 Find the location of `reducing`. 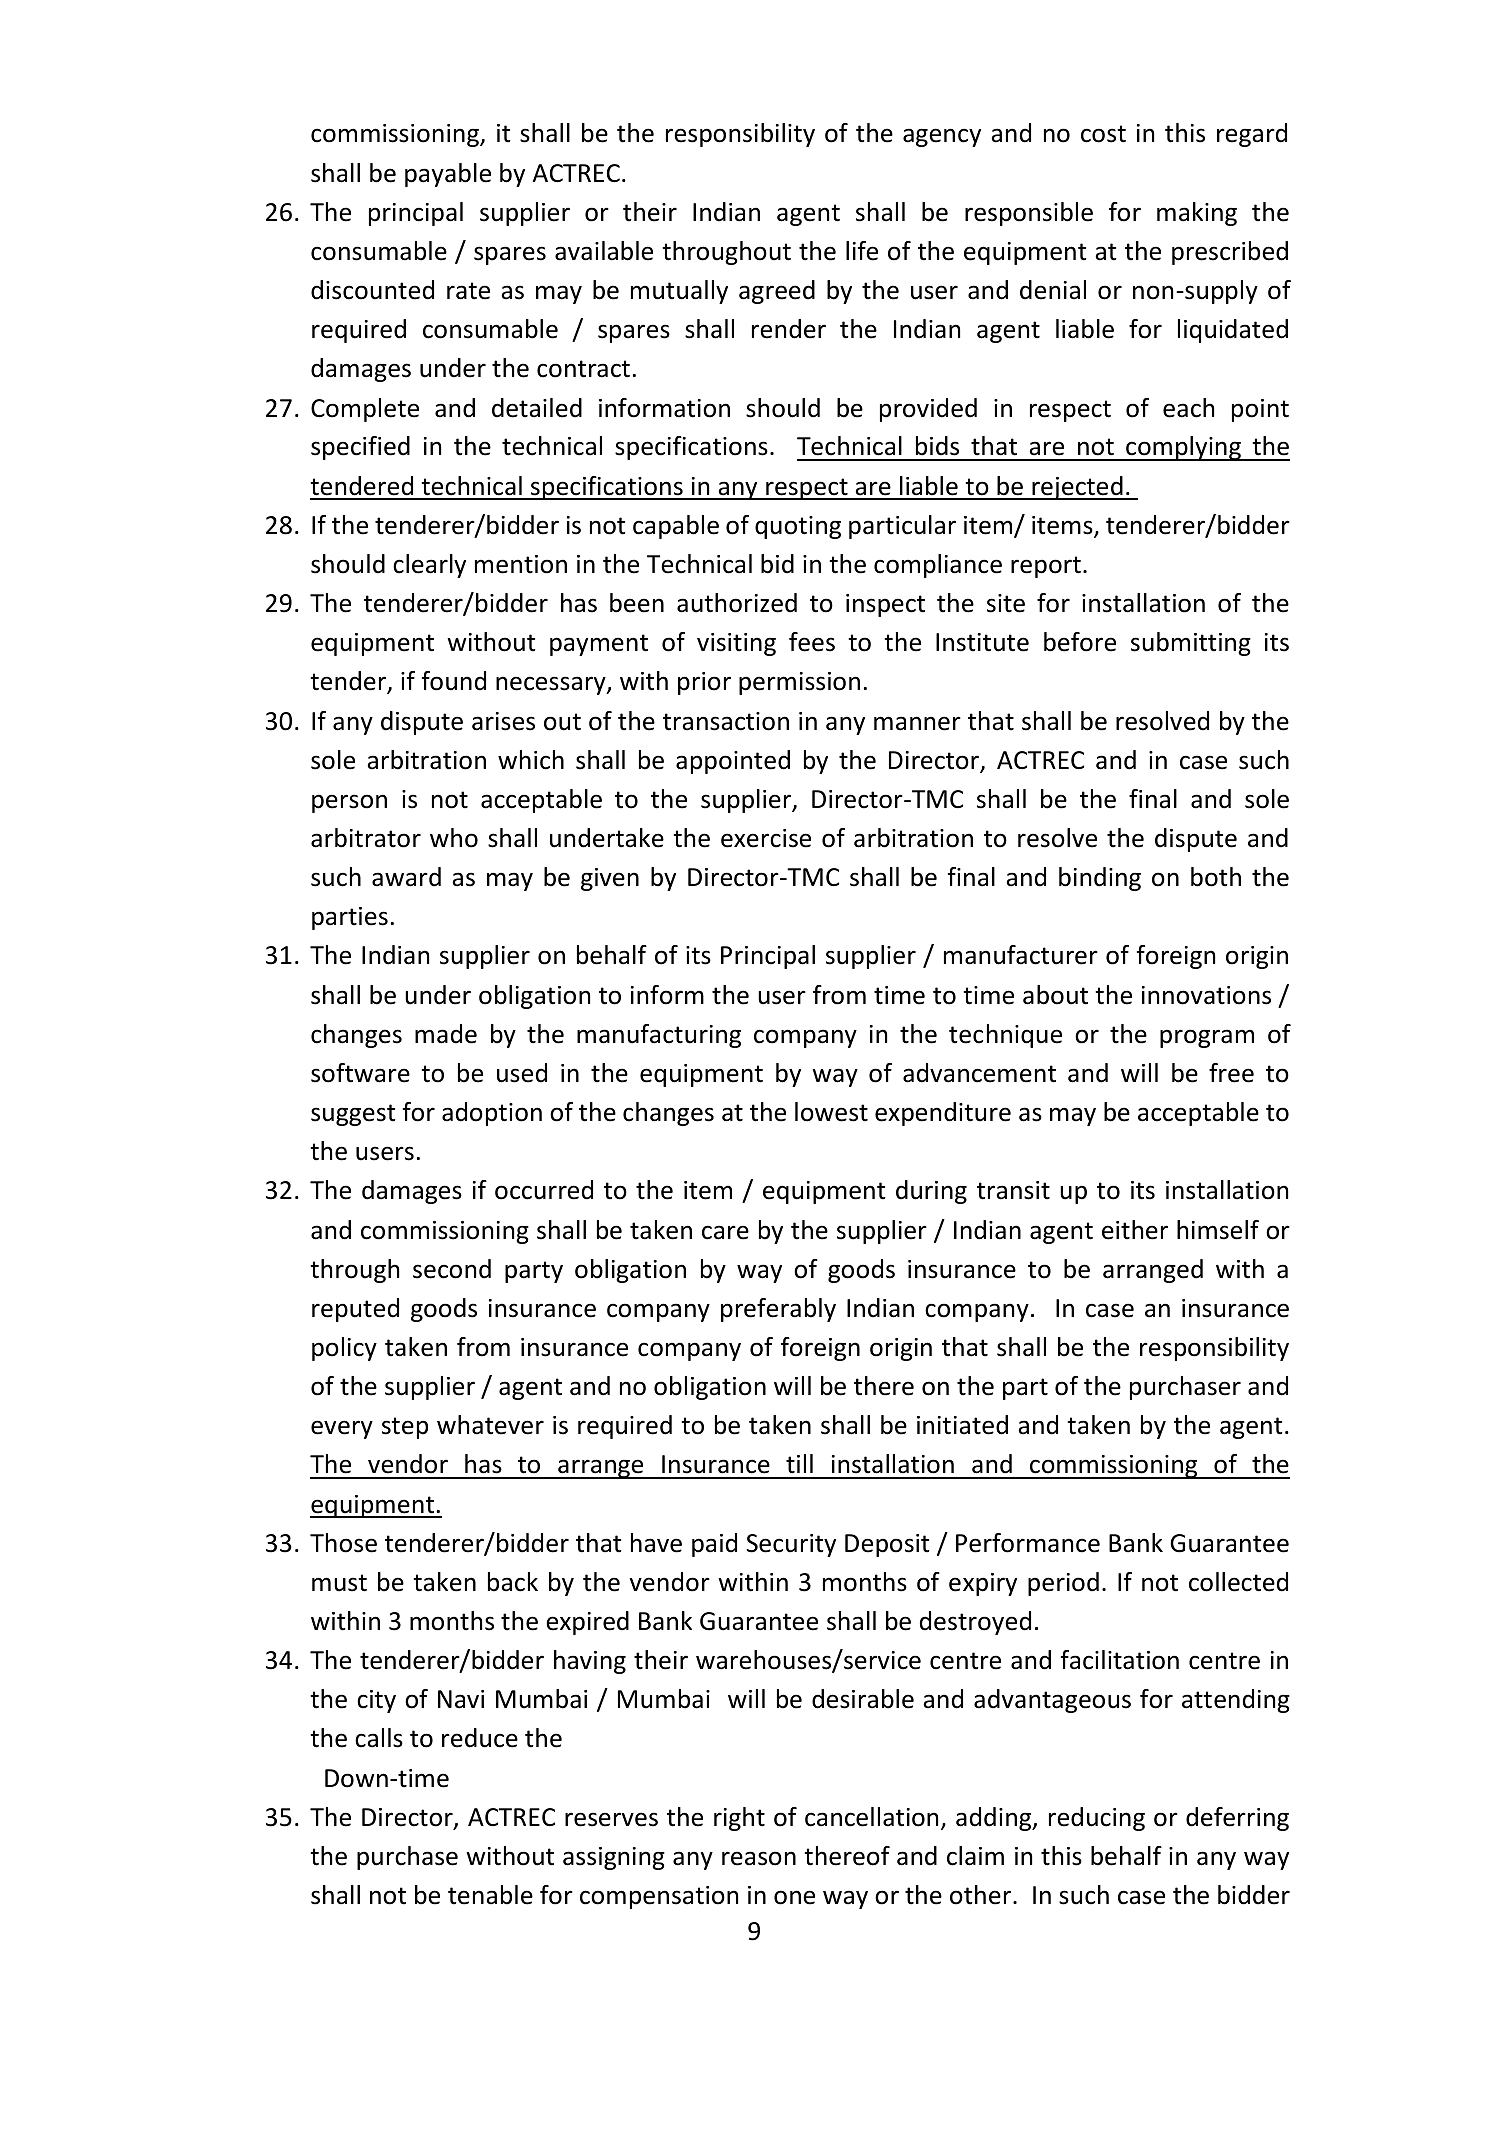

reducing is located at coordinates (1097, 1819).
